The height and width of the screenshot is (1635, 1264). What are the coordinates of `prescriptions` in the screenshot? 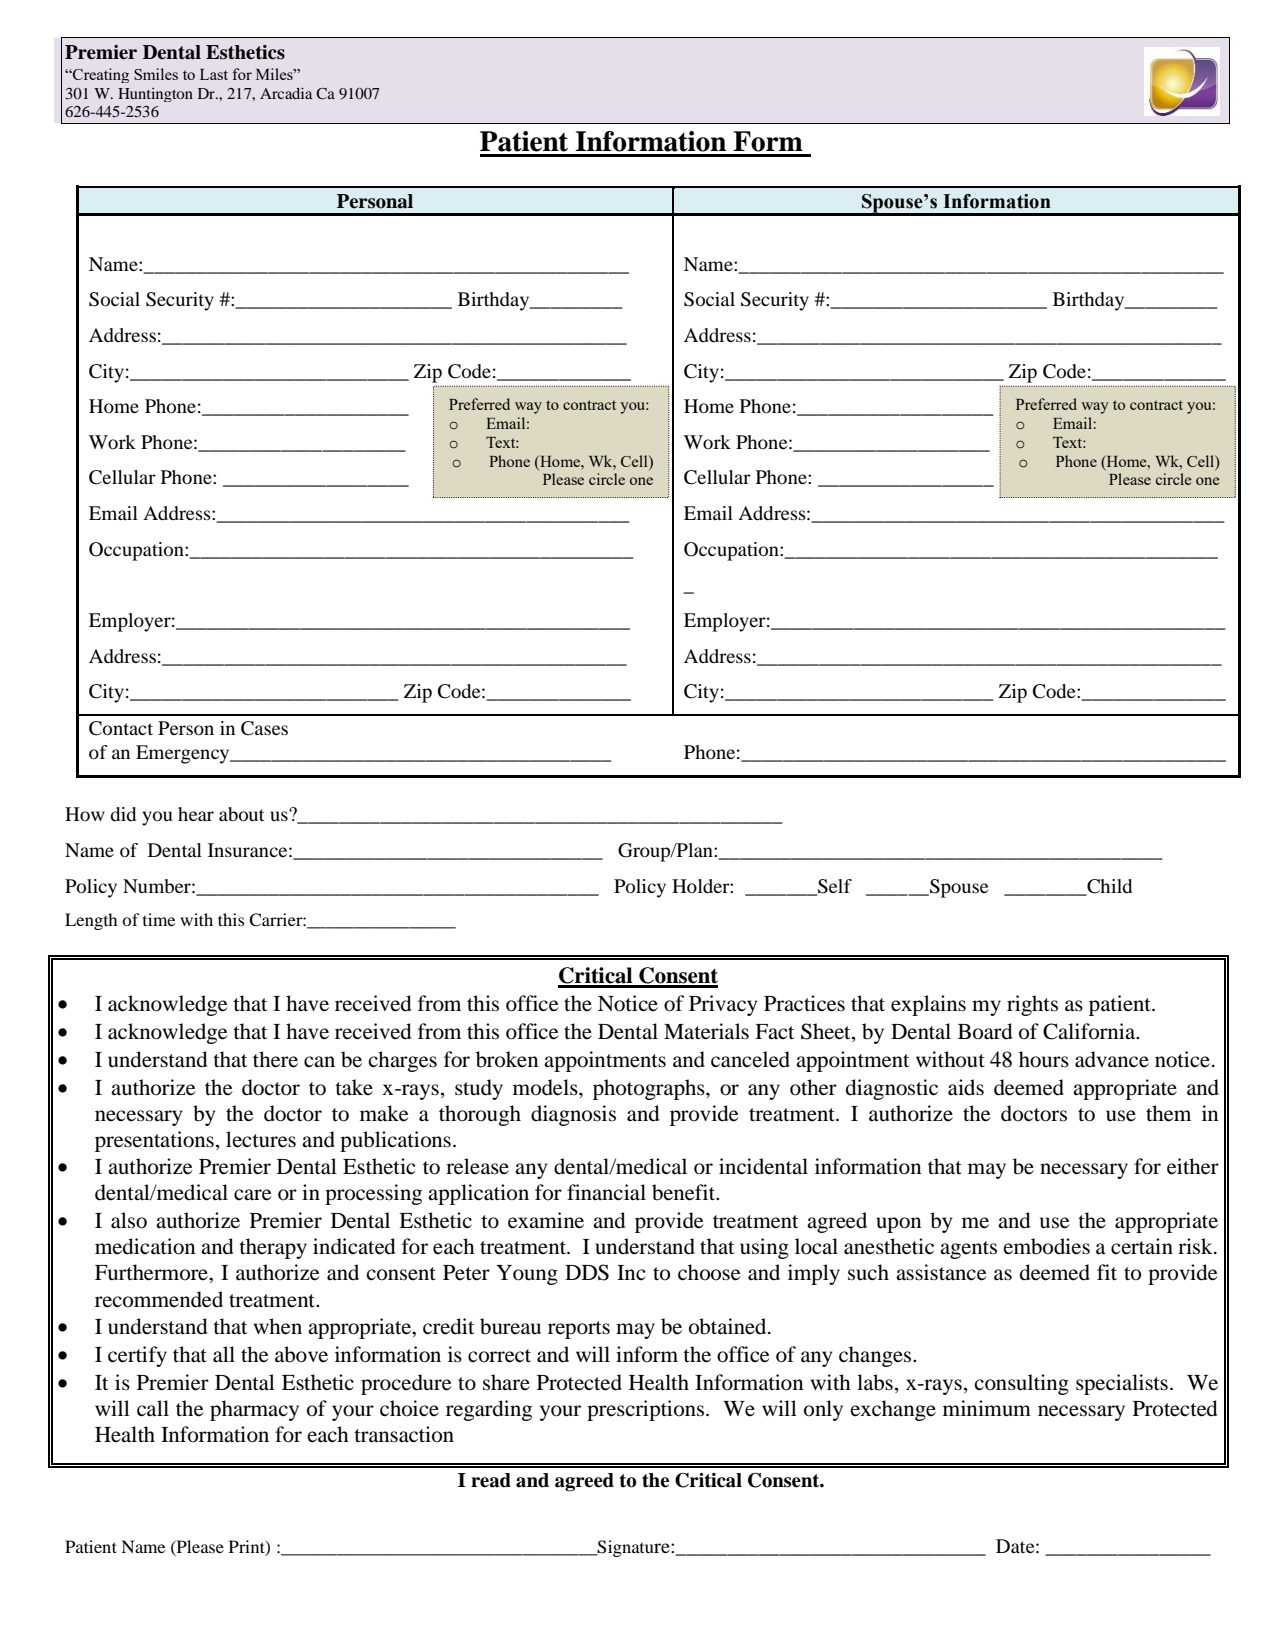 It's located at (647, 1410).
